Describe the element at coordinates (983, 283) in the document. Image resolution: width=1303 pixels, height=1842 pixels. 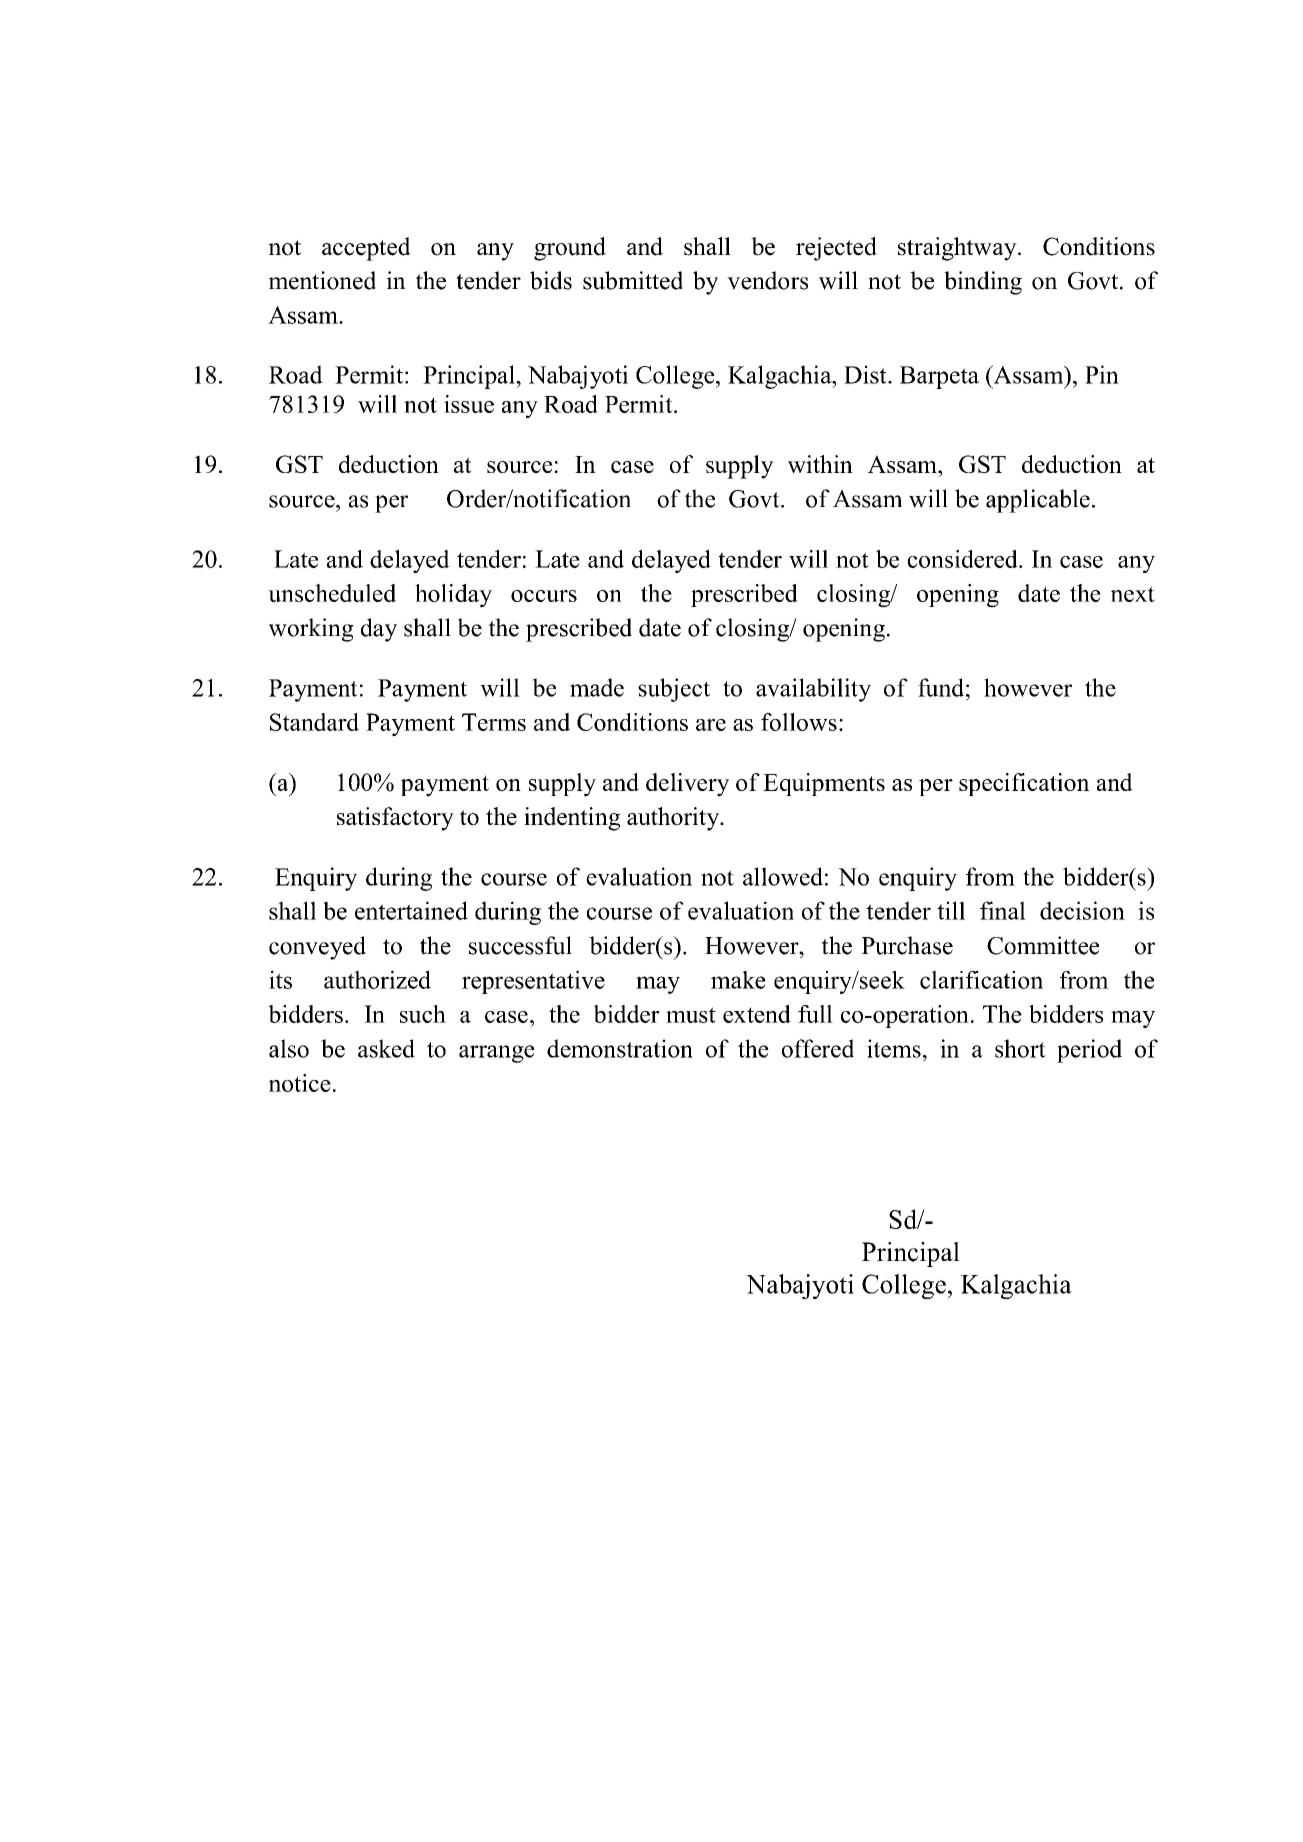
I see `binding` at that location.
